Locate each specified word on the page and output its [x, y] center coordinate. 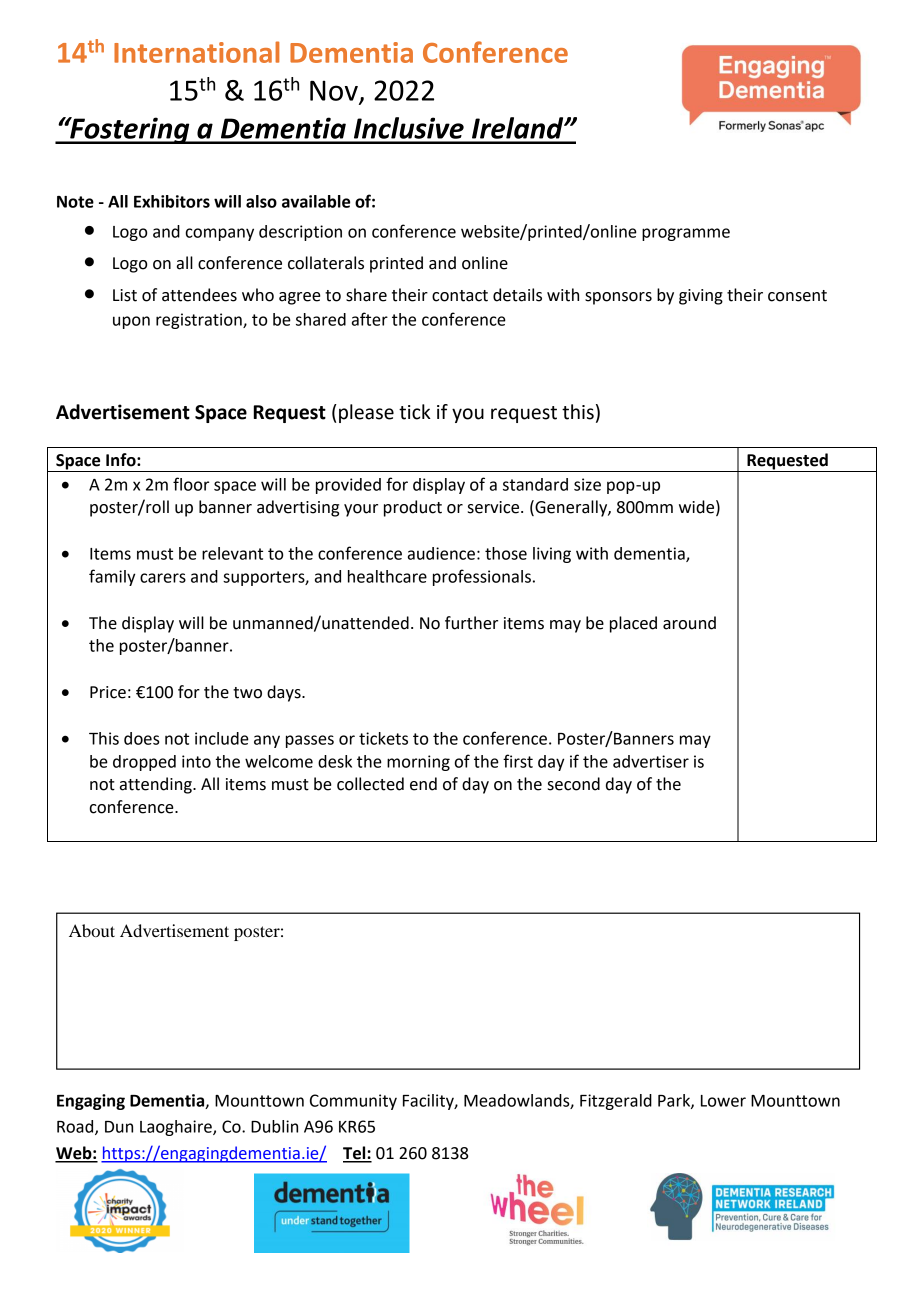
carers [163, 578]
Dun [119, 1127]
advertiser [651, 761]
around [689, 623]
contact [460, 296]
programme [686, 234]
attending [157, 785]
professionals [482, 577]
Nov [335, 91]
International [196, 52]
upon [131, 322]
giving [701, 297]
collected [370, 784]
